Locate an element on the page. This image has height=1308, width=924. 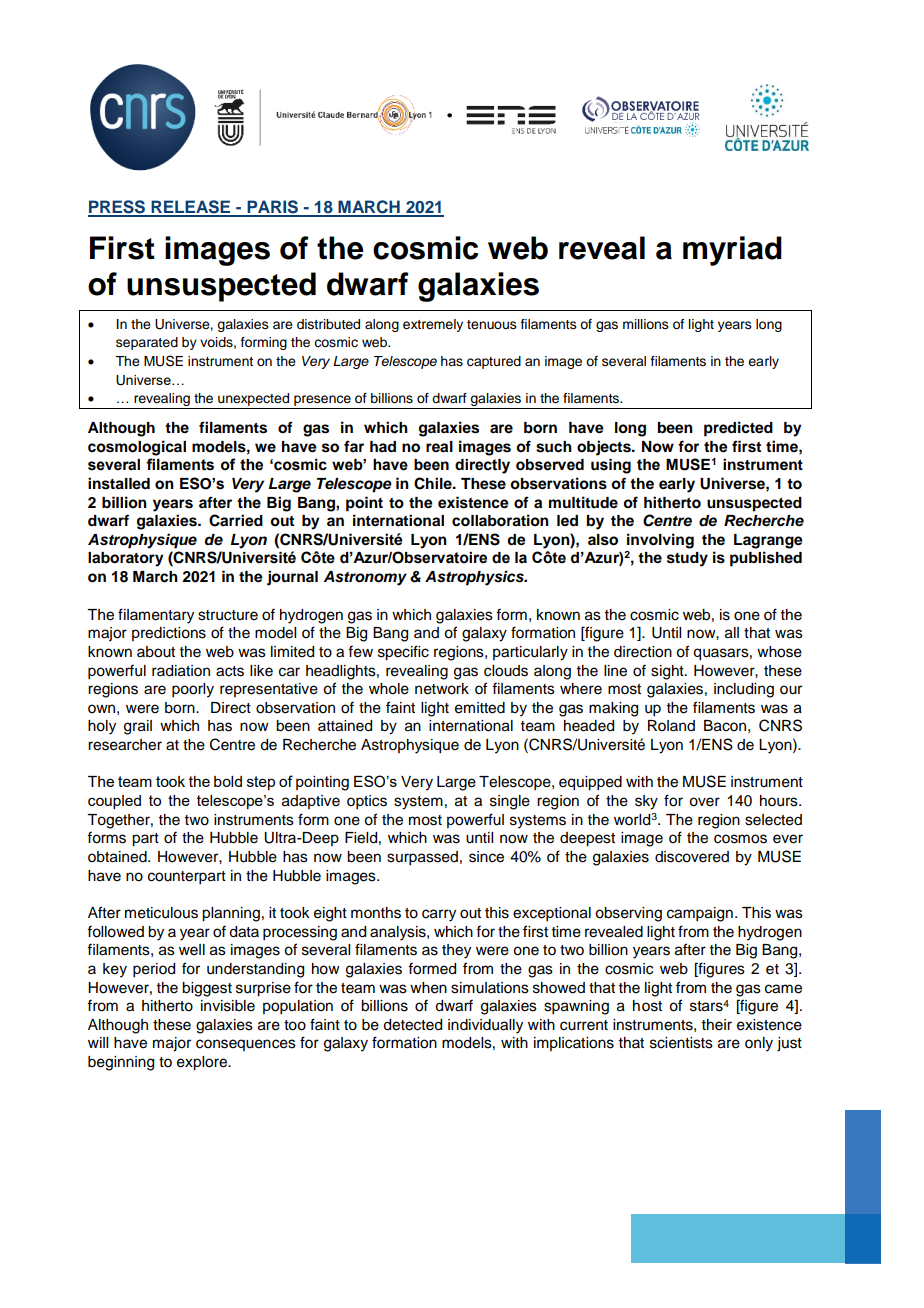
specific is located at coordinates (403, 653).
